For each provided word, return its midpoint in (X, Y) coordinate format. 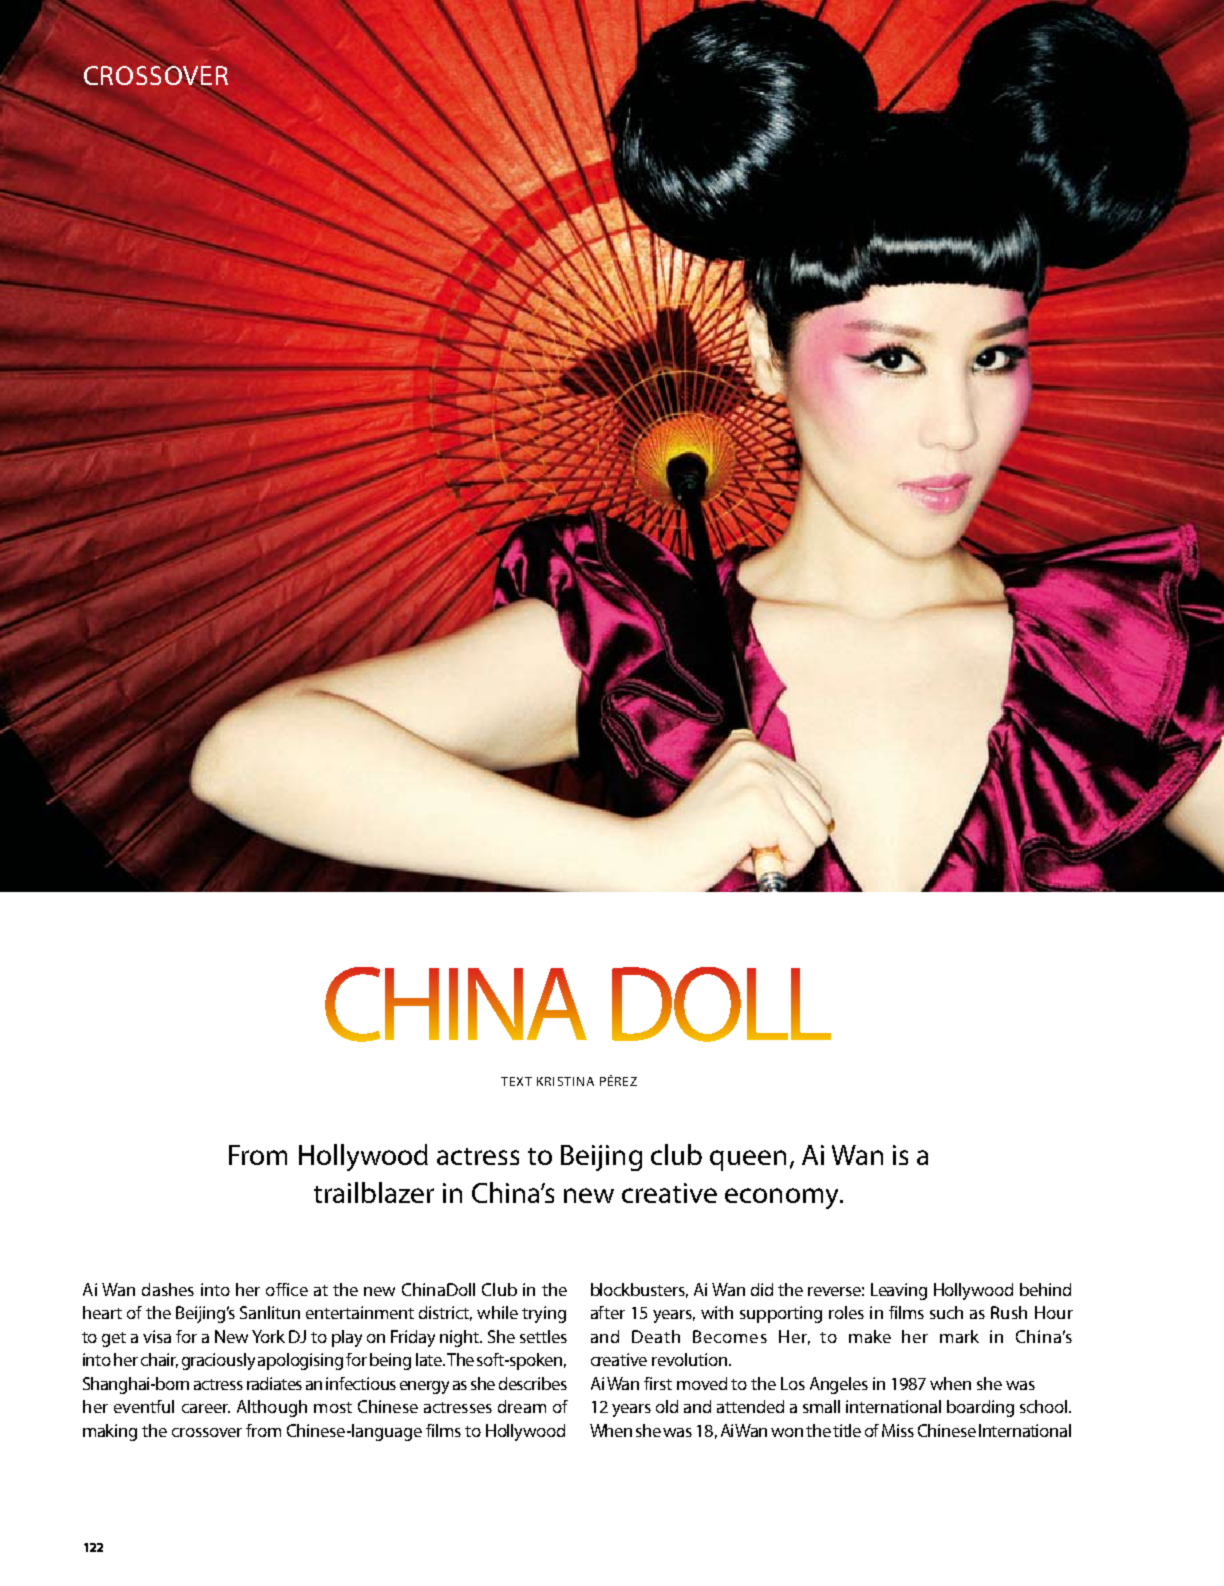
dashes (168, 1289)
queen (748, 1160)
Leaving (899, 1291)
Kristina (565, 1081)
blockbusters (639, 1290)
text (516, 1081)
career (206, 1408)
